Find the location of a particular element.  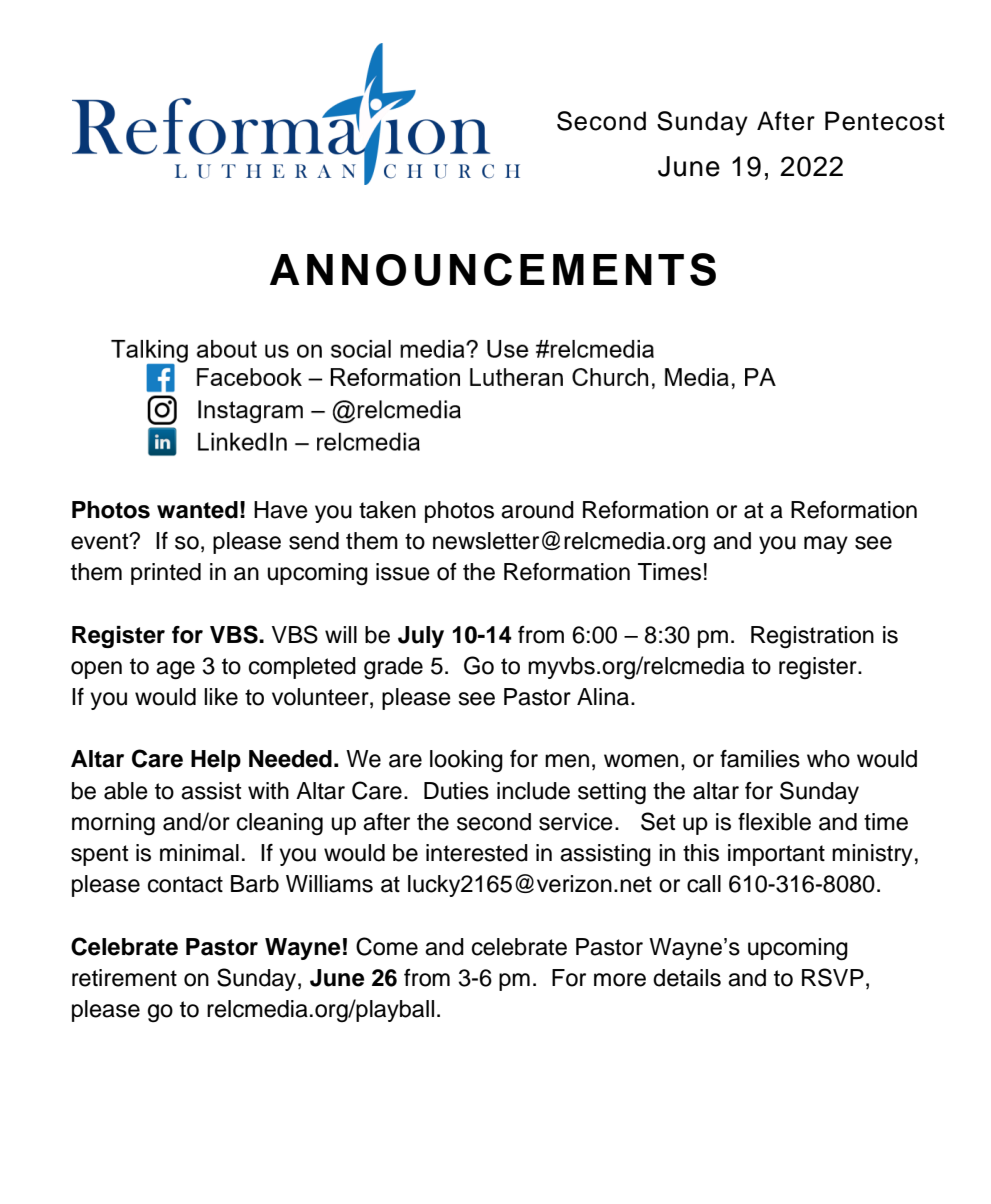

families is located at coordinates (760, 759).
